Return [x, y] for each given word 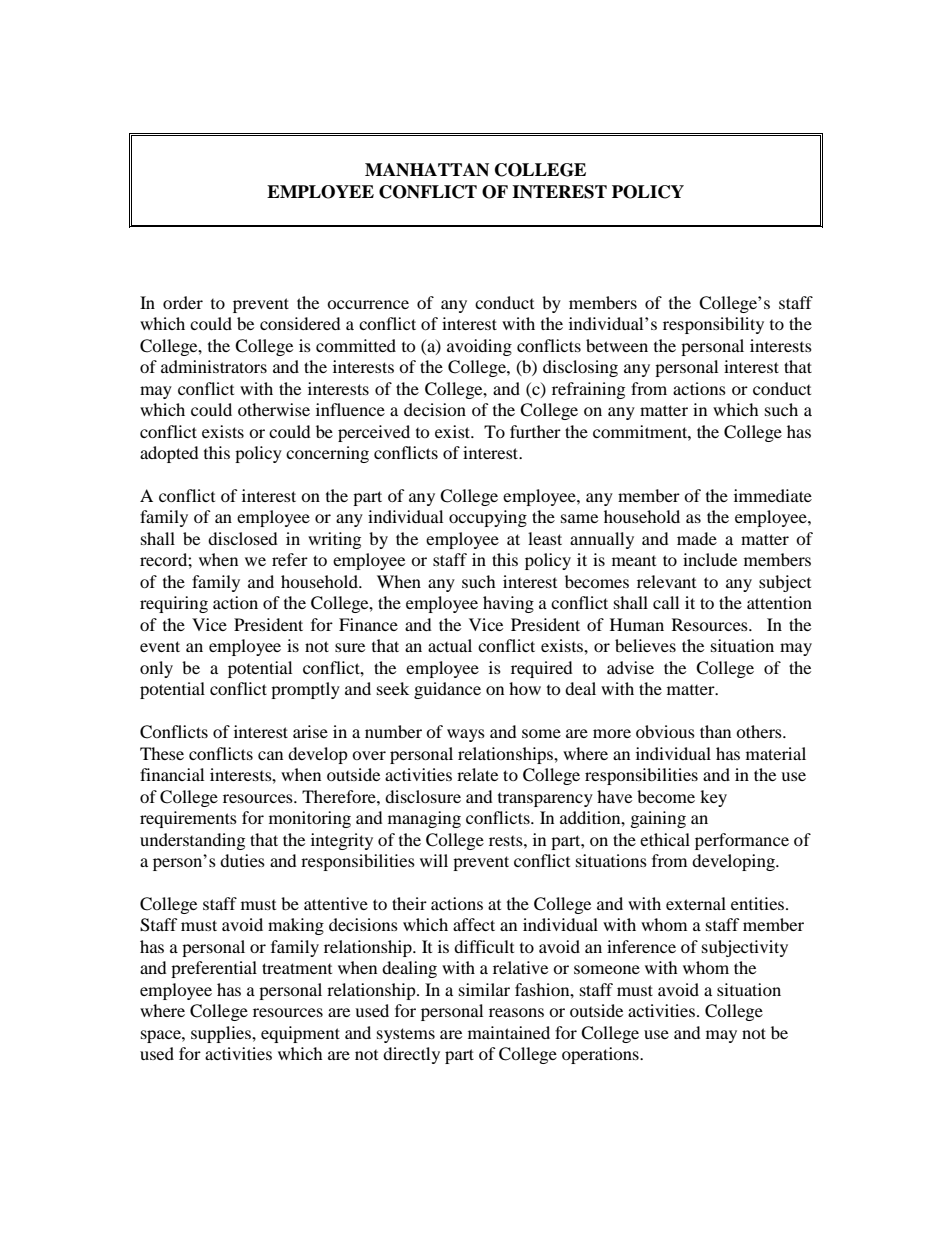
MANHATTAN [427, 170]
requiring [174, 604]
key [713, 798]
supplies [222, 1034]
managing [424, 819]
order [183, 302]
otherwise [274, 409]
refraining [588, 390]
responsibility [713, 325]
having [508, 604]
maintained [509, 1032]
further [535, 431]
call [666, 602]
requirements [188, 819]
